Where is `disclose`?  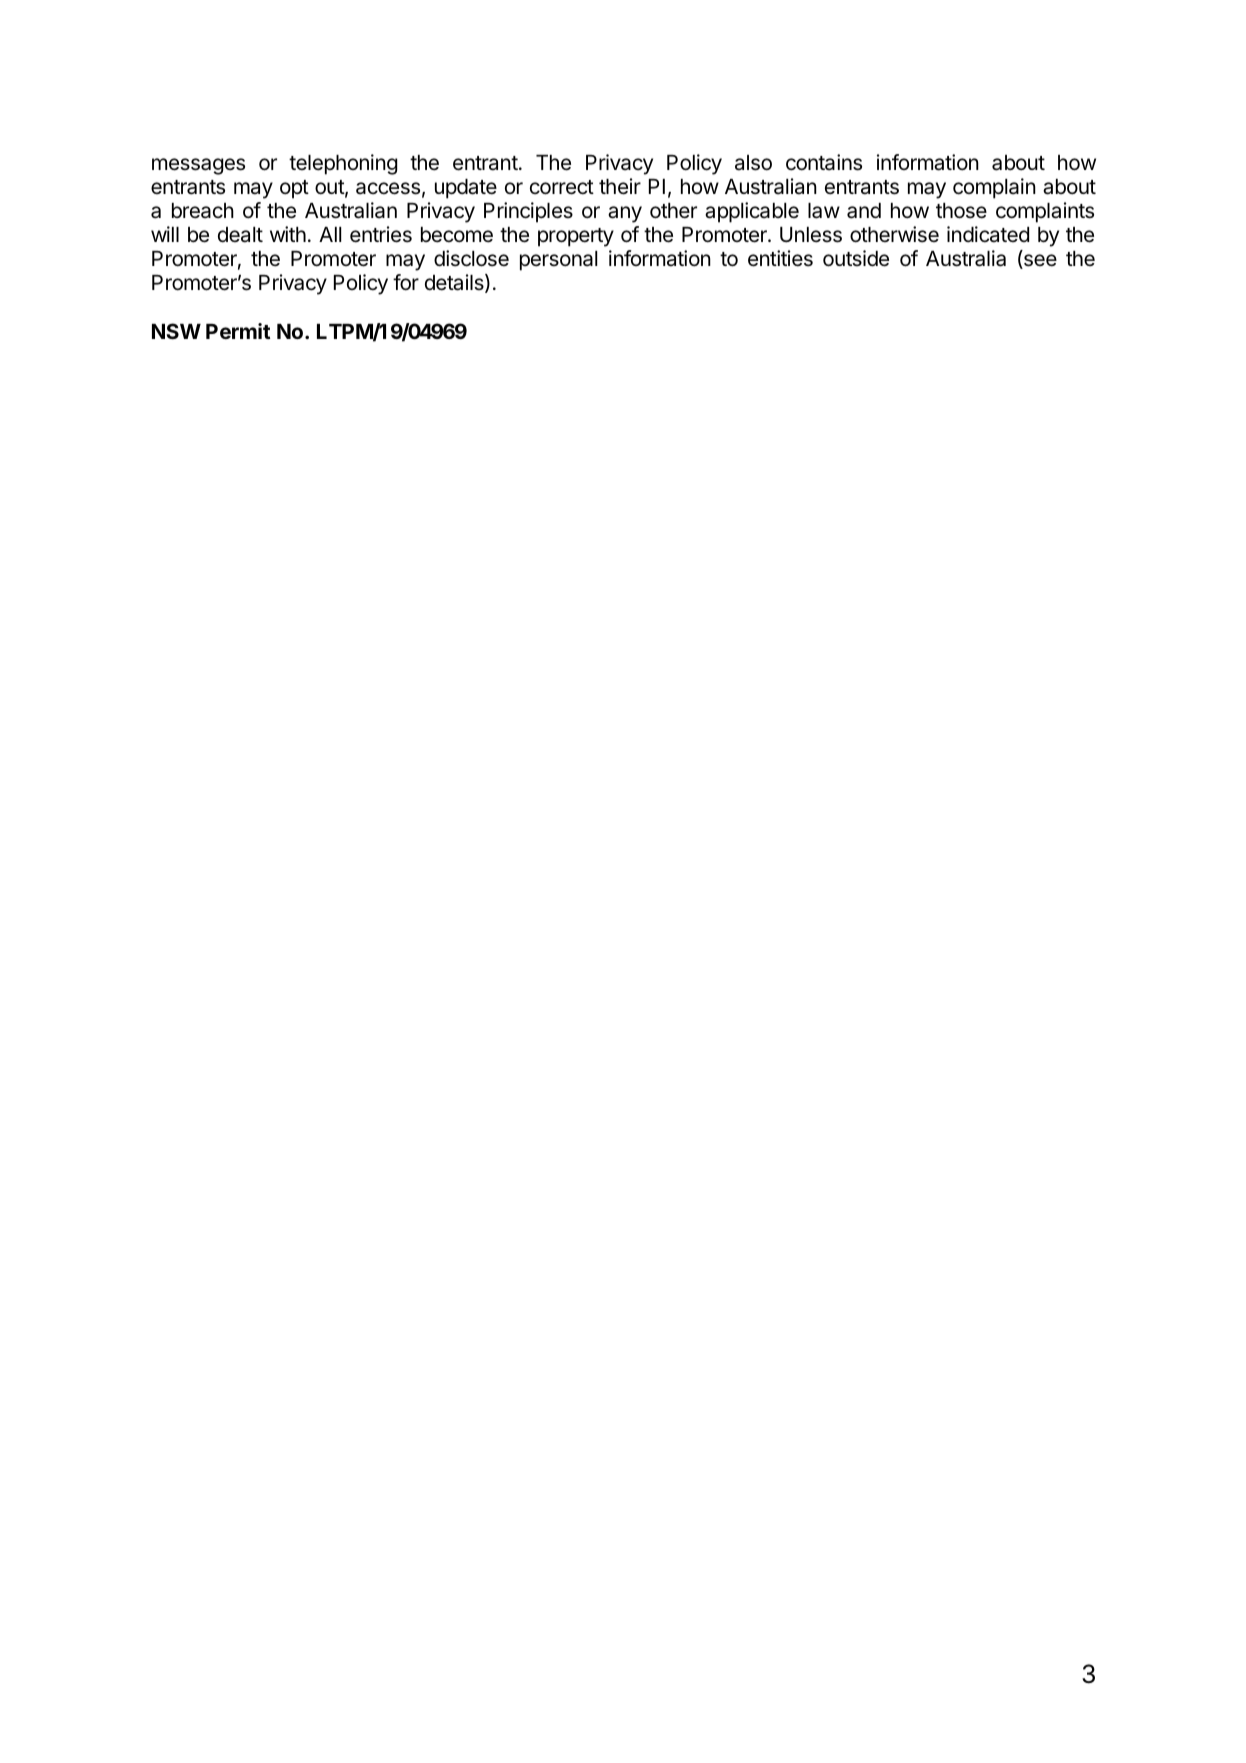
disclose is located at coordinates (471, 258).
